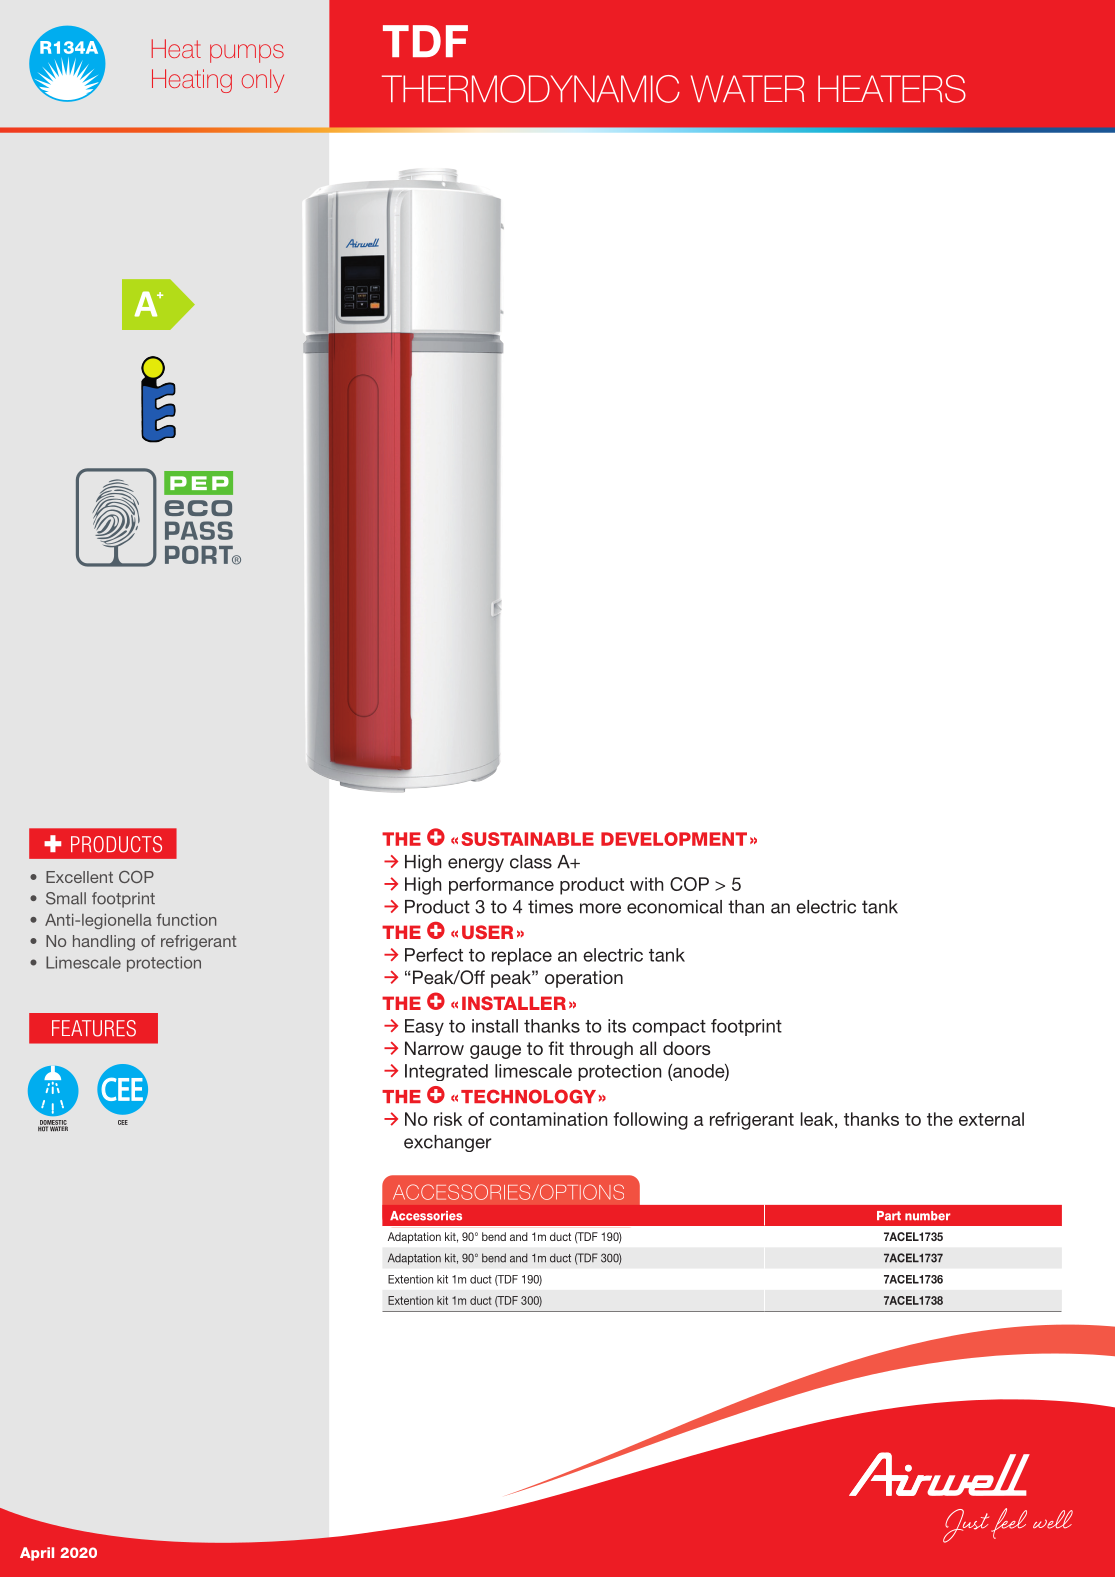 The image size is (1115, 1577). Describe the element at coordinates (991, 1119) in the screenshot. I see `external` at that location.
